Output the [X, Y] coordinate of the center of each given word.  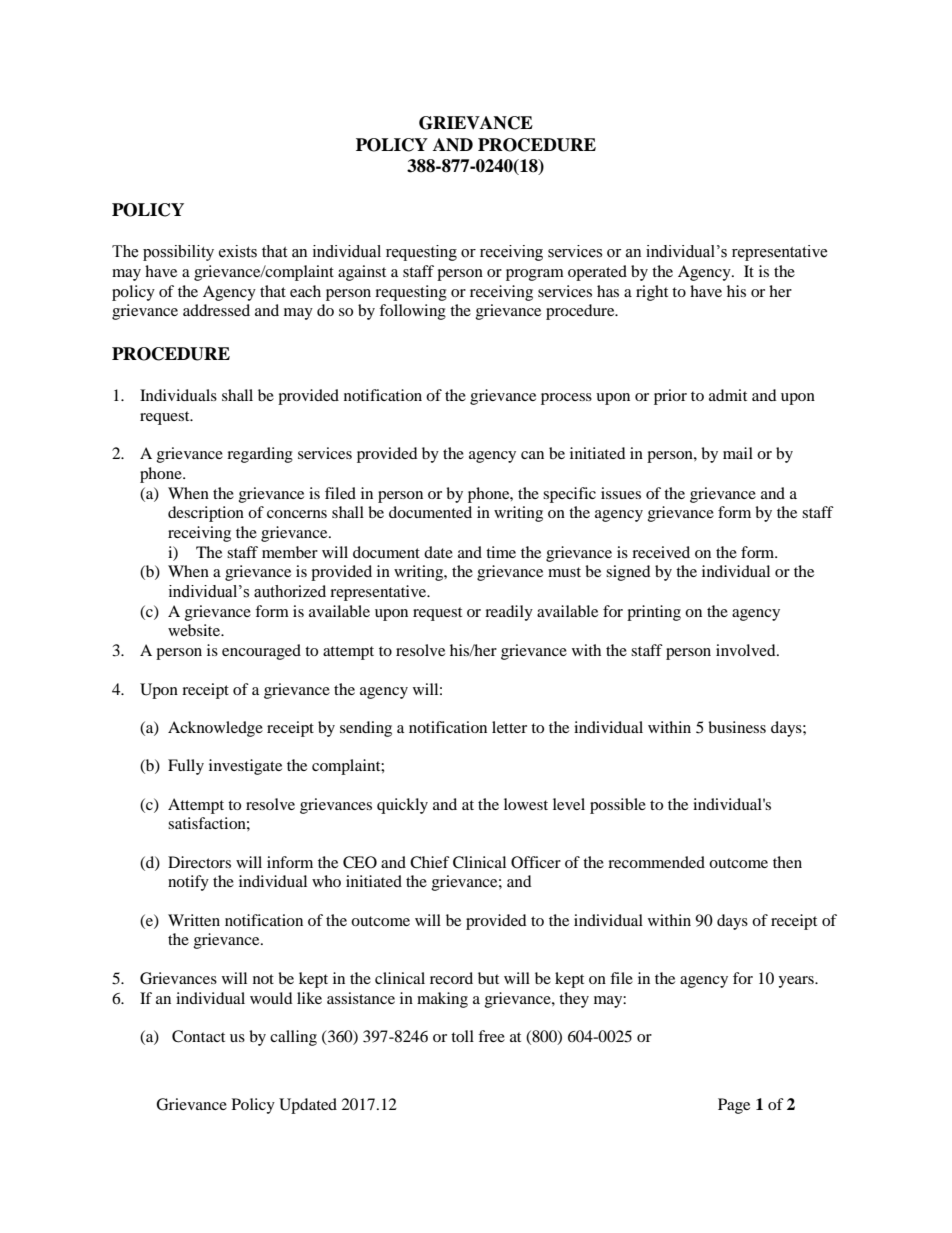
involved [747, 650]
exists [238, 251]
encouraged [261, 652]
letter [509, 727]
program [535, 275]
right [652, 293]
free [491, 1036]
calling [293, 1038]
